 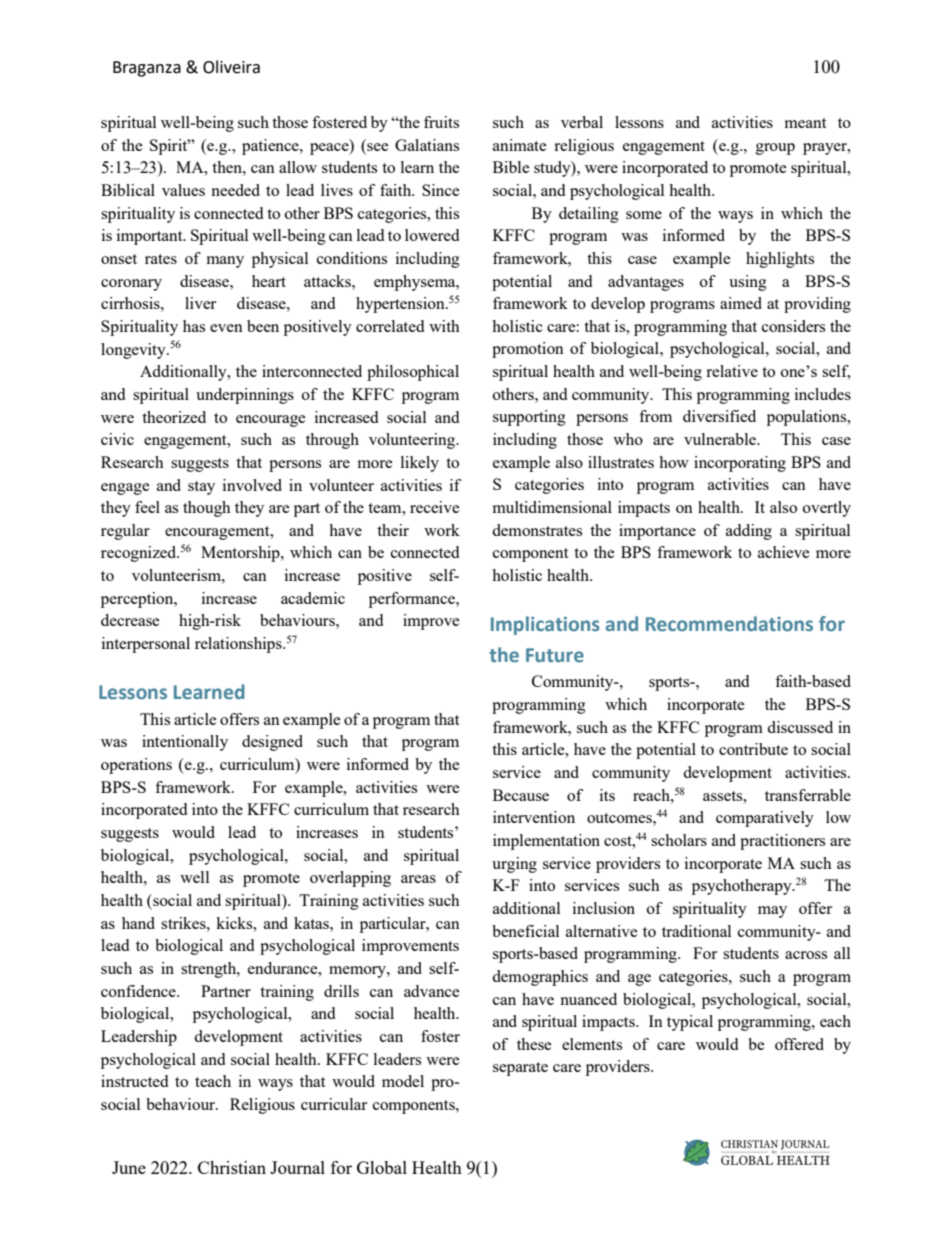 What do you see at coordinates (441, 122) in the image?
I see `fruits` at bounding box center [441, 122].
